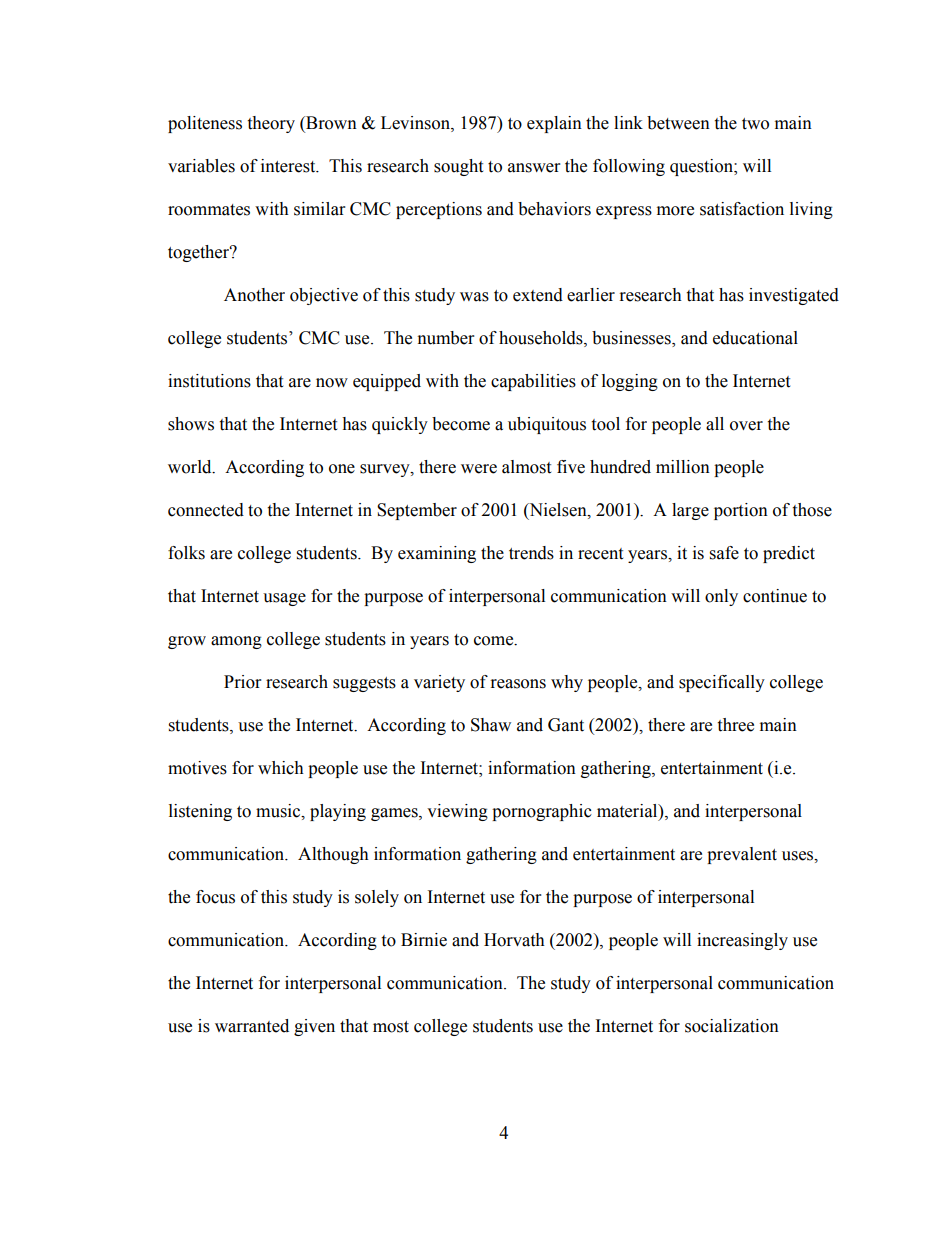 The image size is (952, 1233). What do you see at coordinates (252, 1026) in the screenshot?
I see `warranted` at bounding box center [252, 1026].
